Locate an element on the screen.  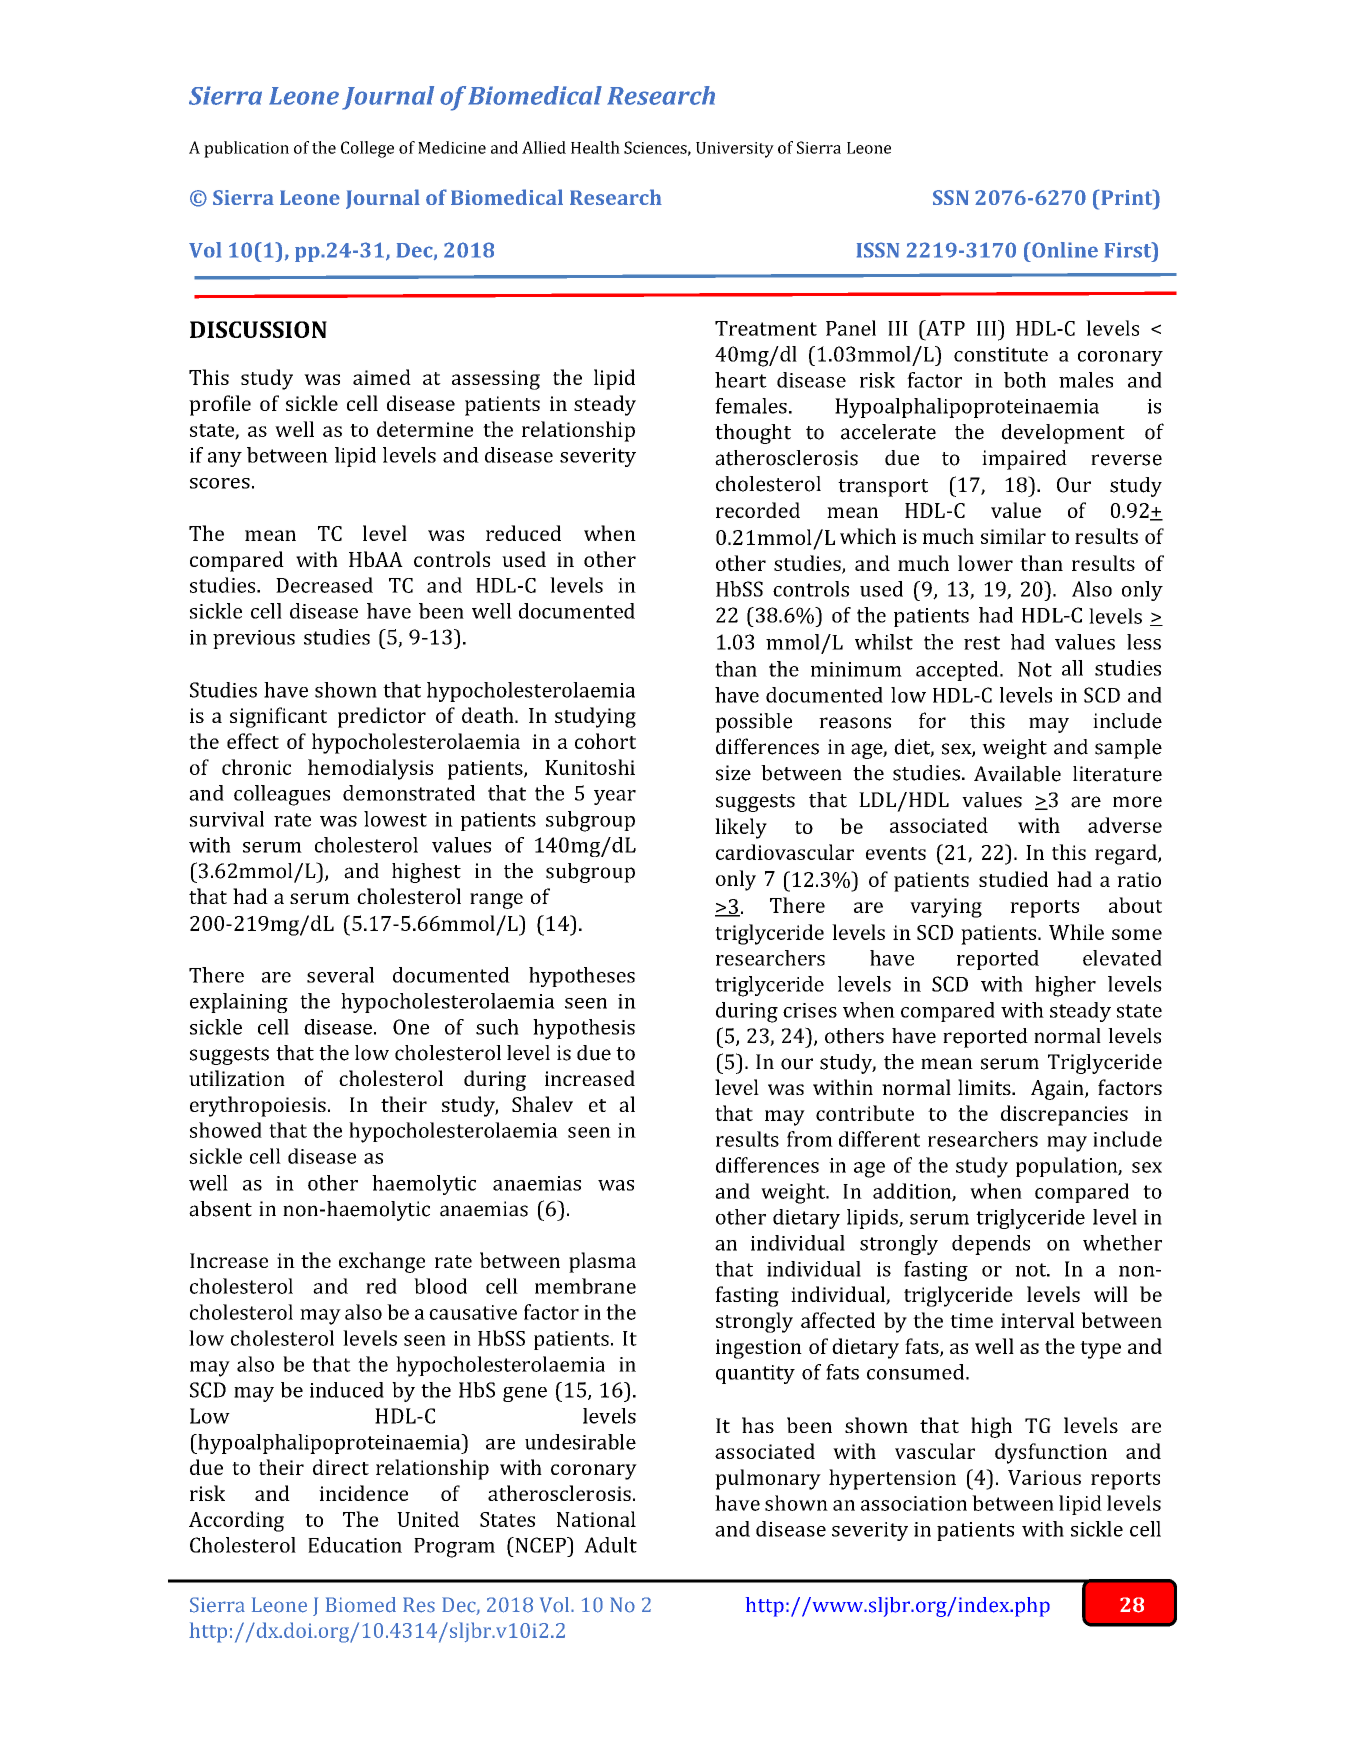
depends is located at coordinates (991, 1245).
